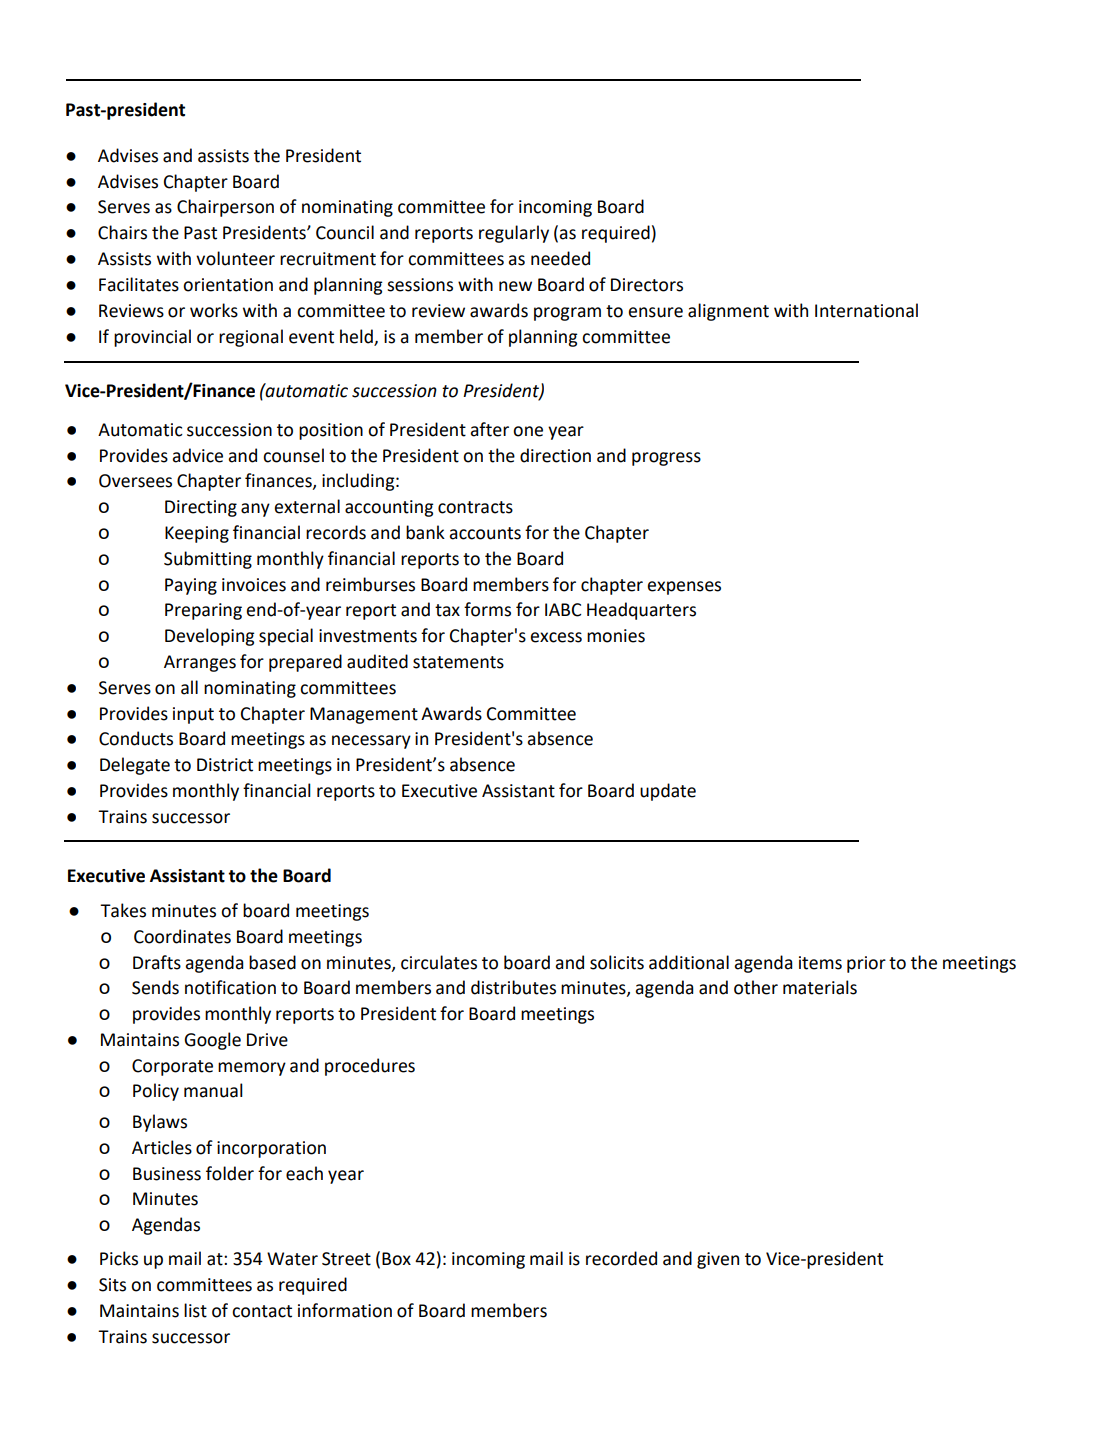  What do you see at coordinates (235, 258) in the screenshot?
I see `volunteer` at bounding box center [235, 258].
